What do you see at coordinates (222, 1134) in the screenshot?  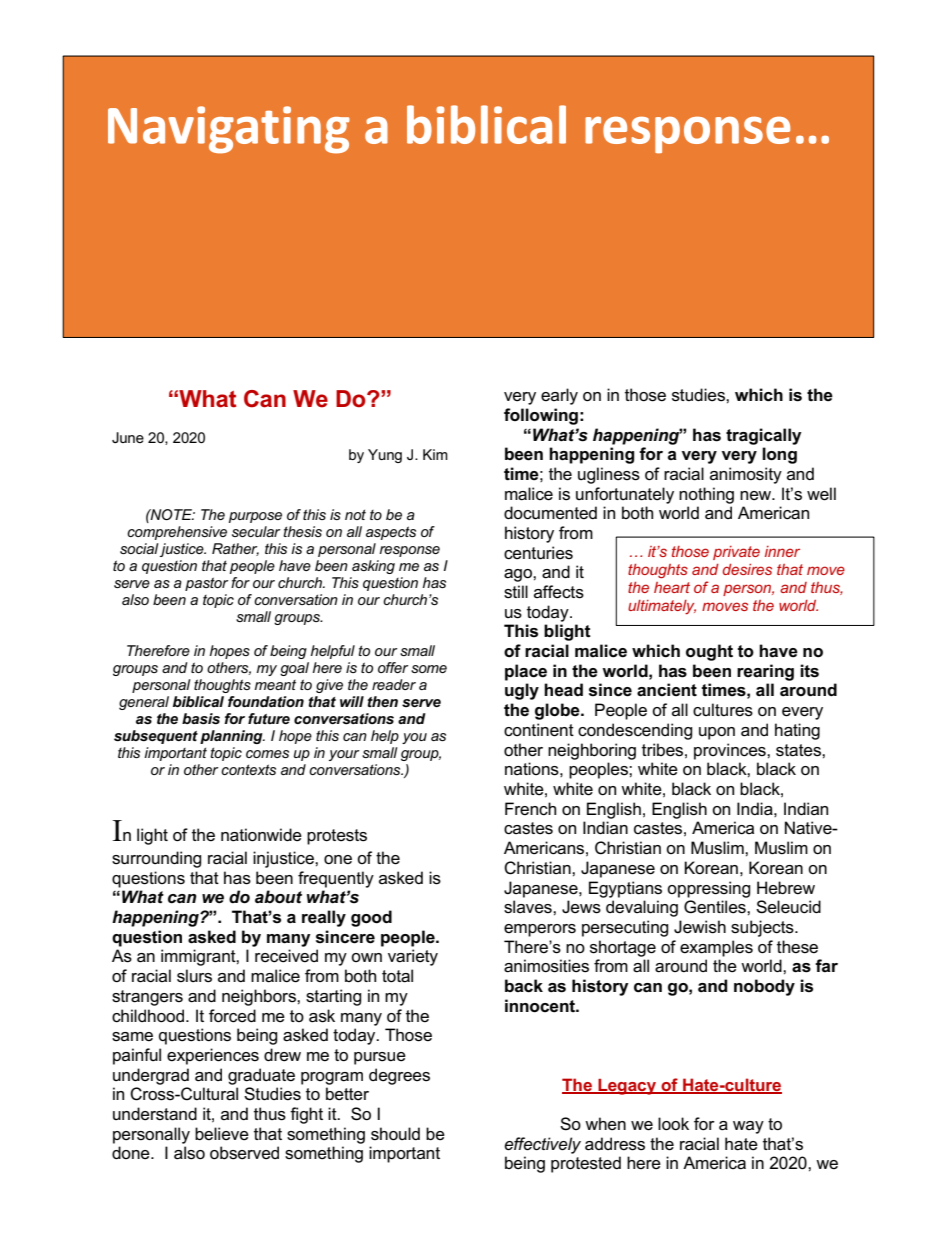 I see `believe` at bounding box center [222, 1134].
